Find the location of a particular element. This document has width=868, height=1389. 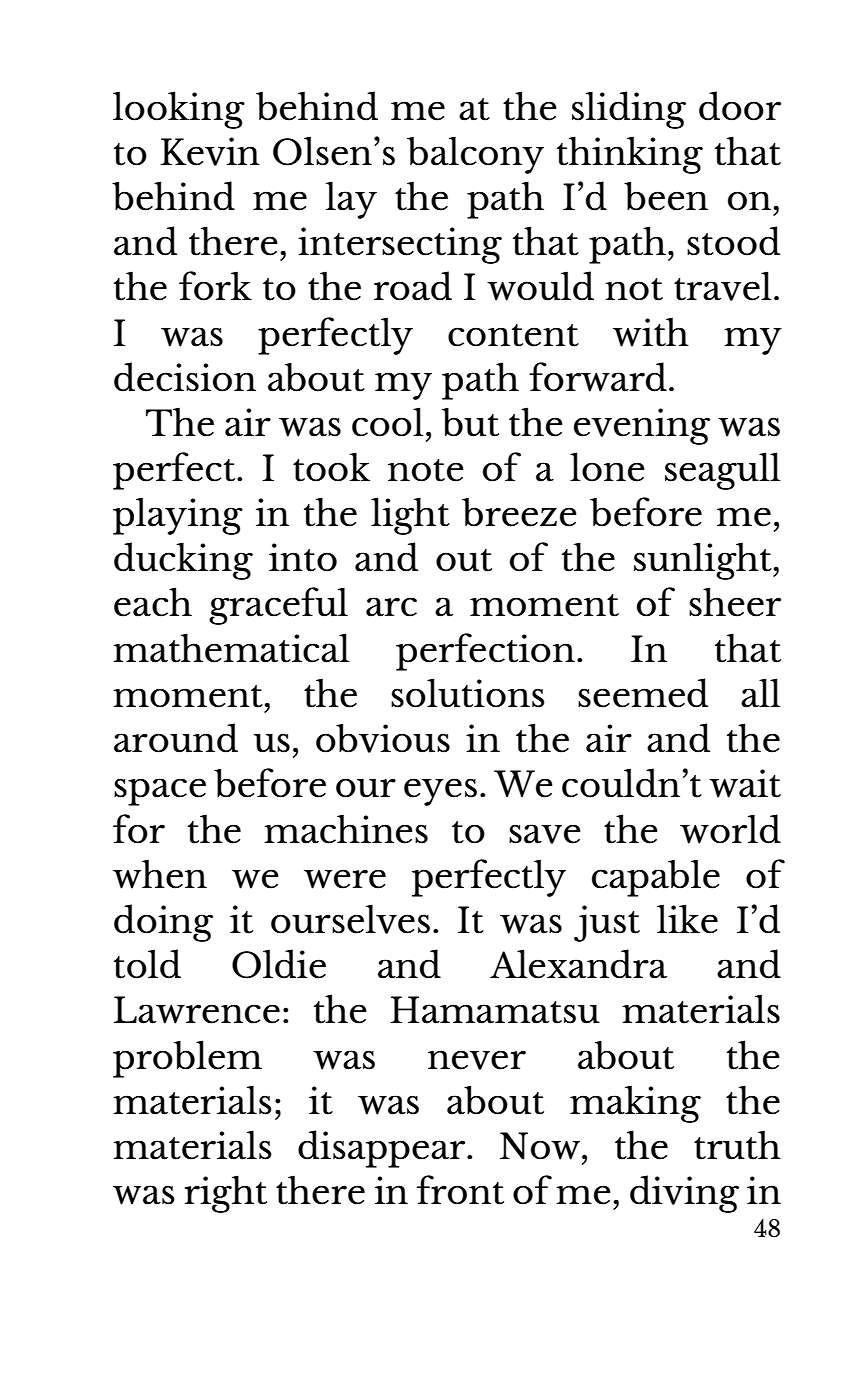

world is located at coordinates (730, 829).
